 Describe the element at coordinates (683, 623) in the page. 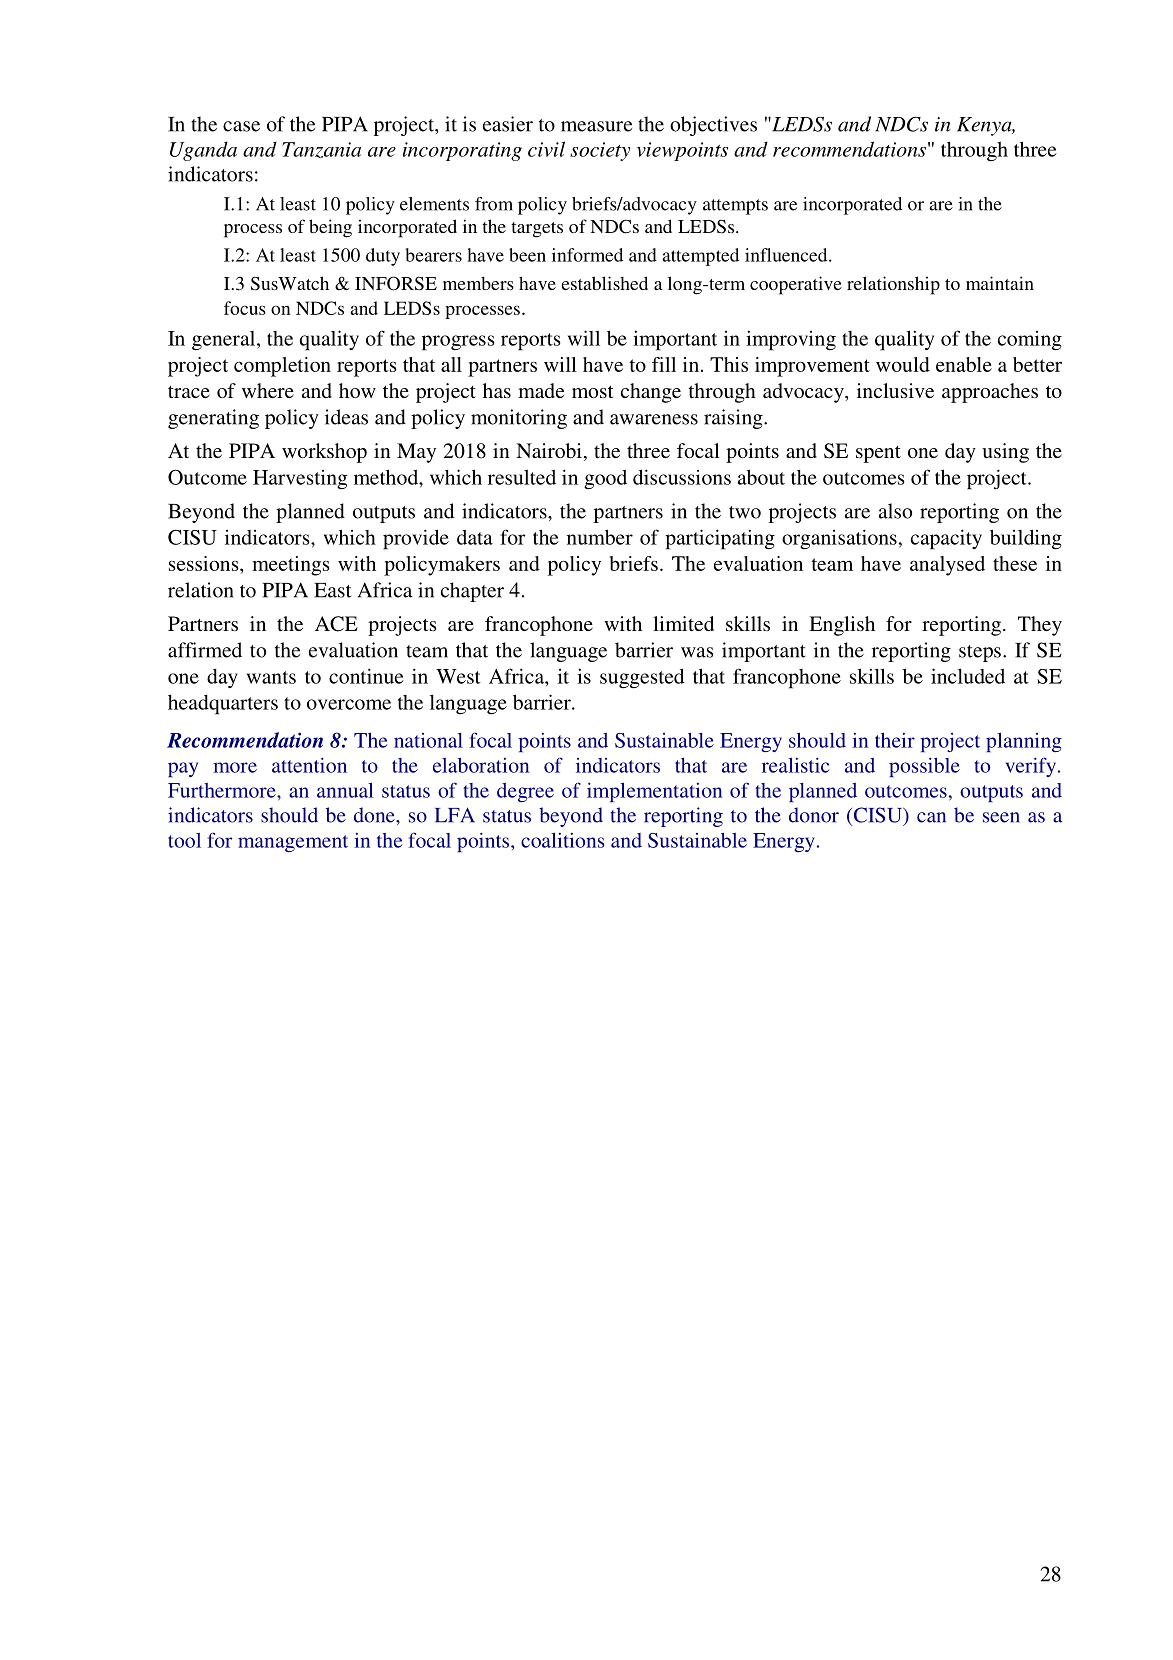

I see `limited` at that location.
